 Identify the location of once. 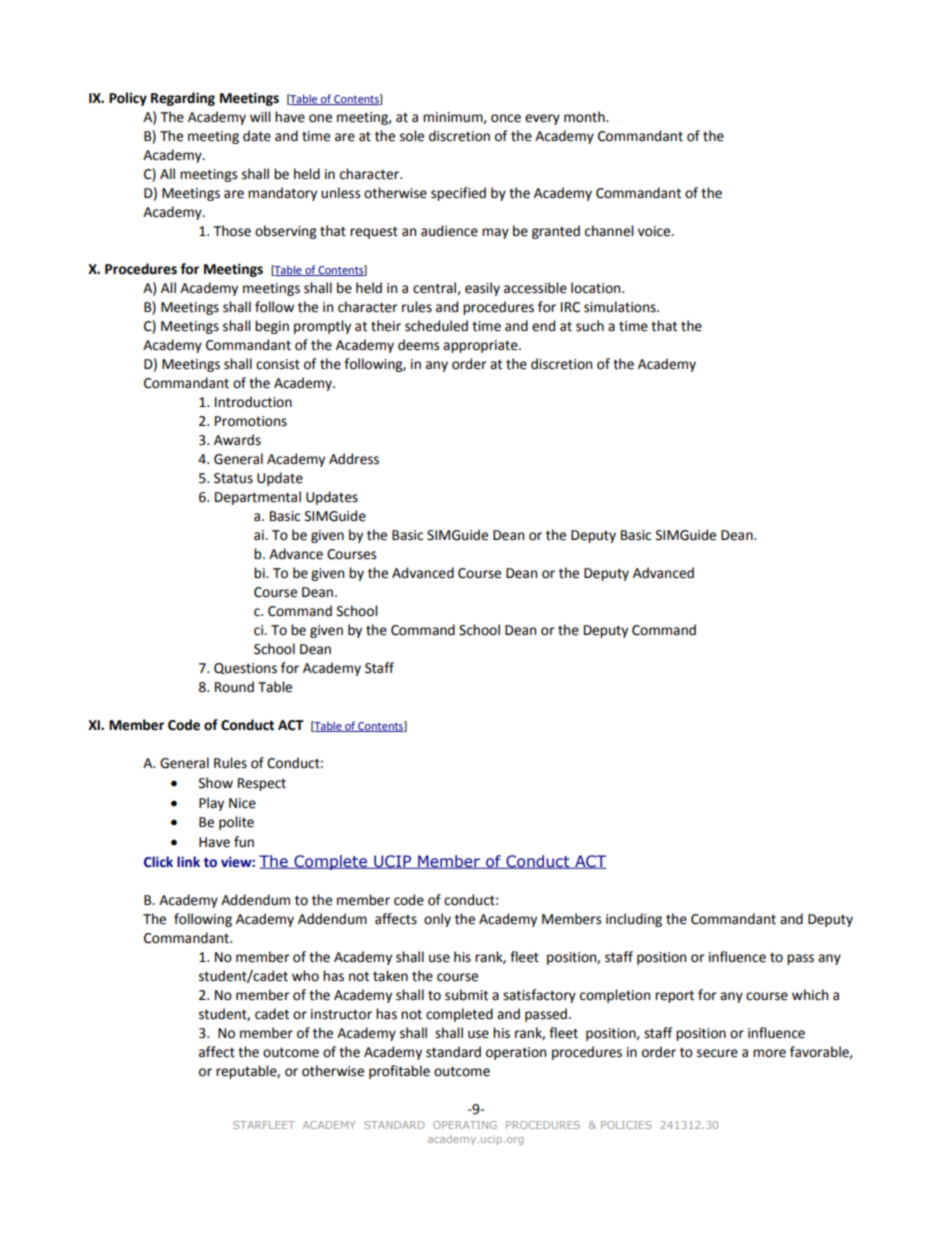
(506, 118).
